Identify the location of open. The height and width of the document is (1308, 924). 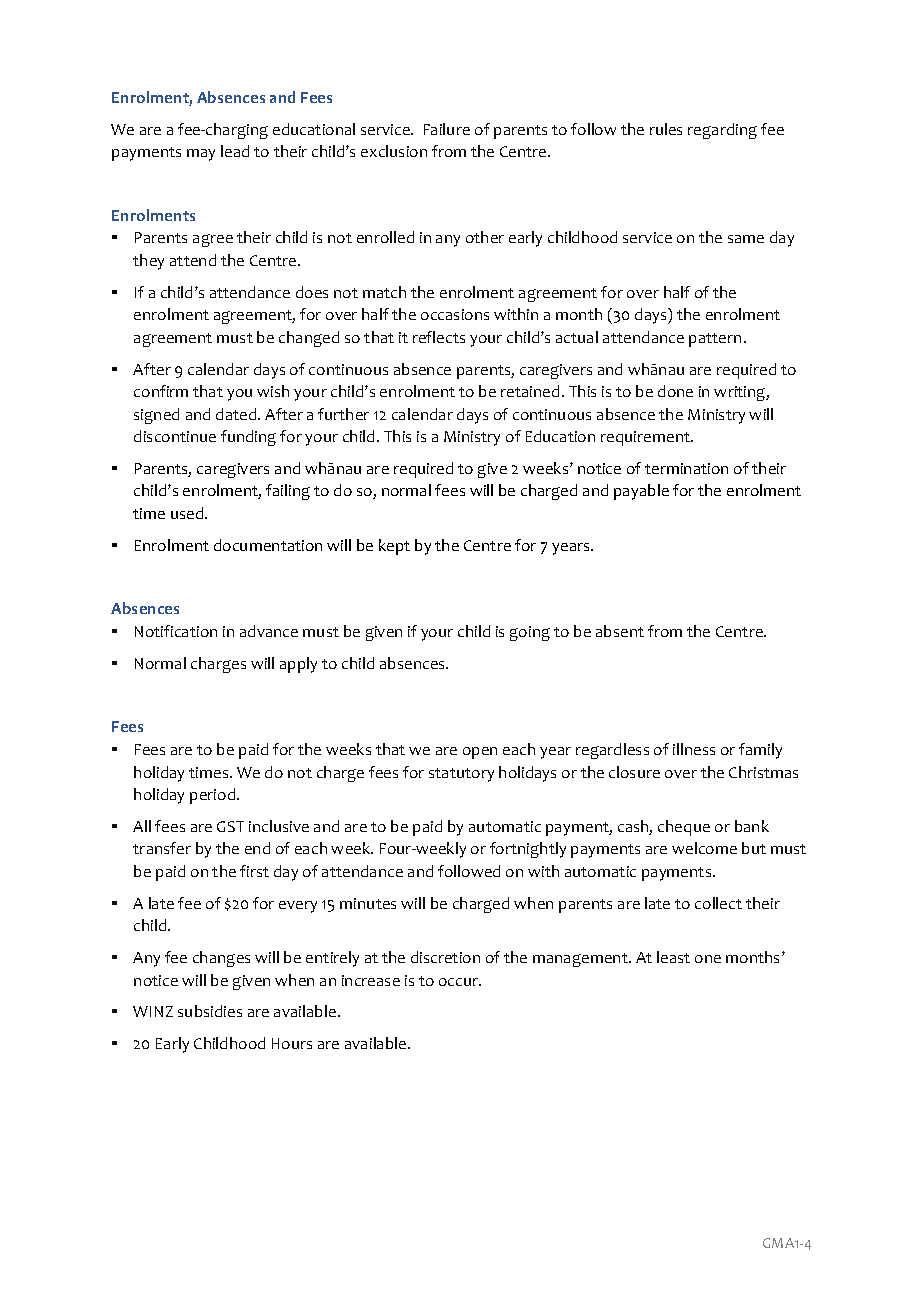
(480, 753).
